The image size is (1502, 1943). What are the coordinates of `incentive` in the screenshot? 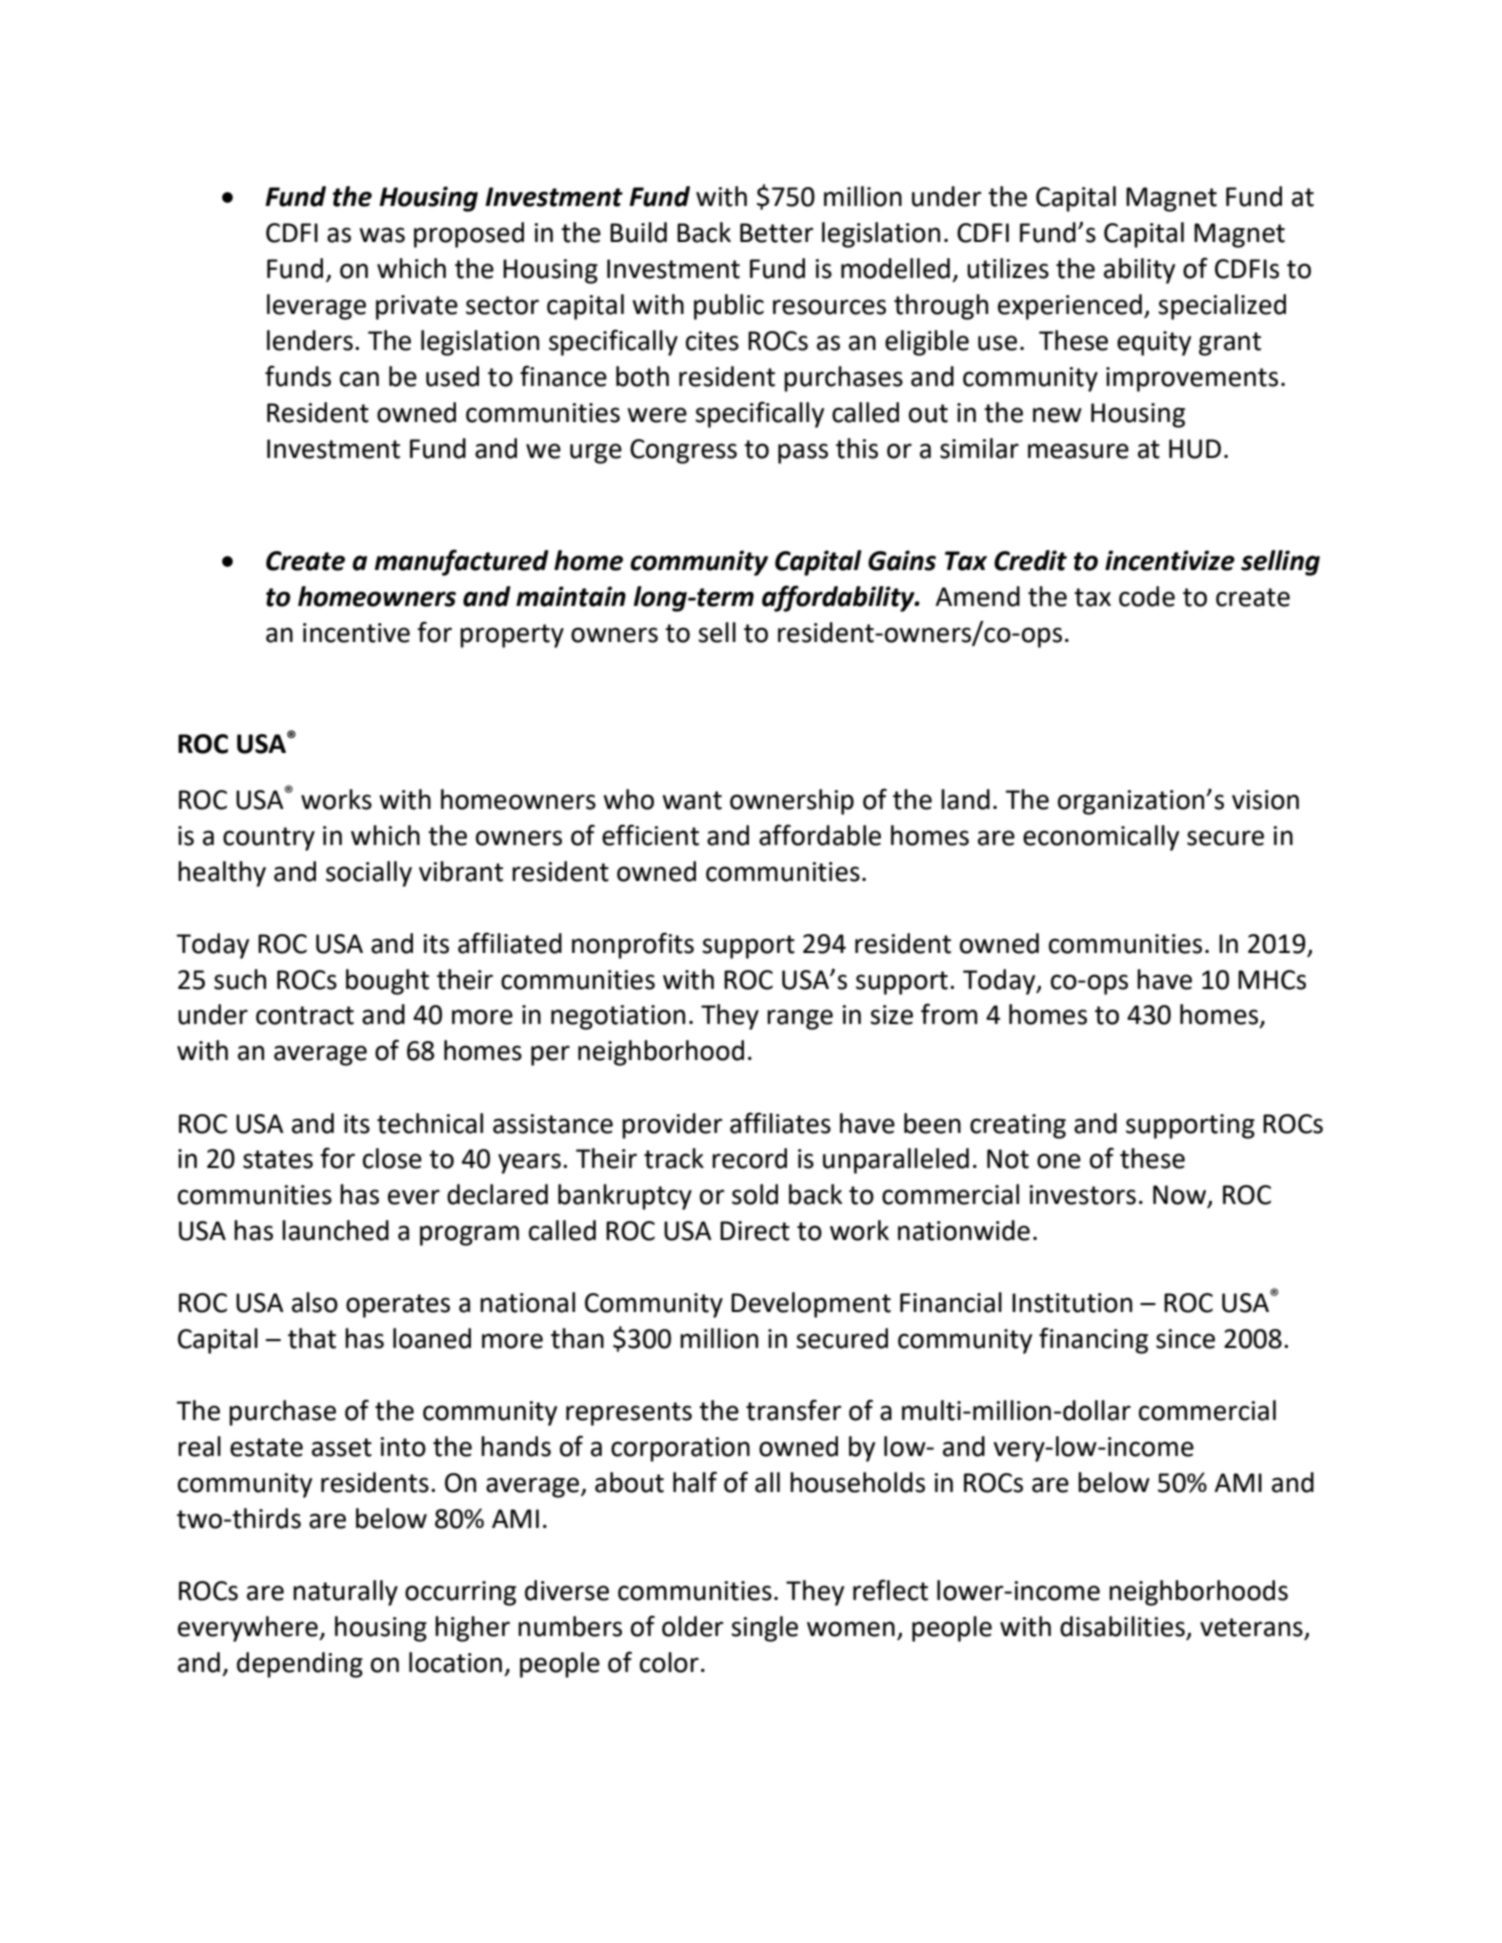 It's located at (356, 633).
